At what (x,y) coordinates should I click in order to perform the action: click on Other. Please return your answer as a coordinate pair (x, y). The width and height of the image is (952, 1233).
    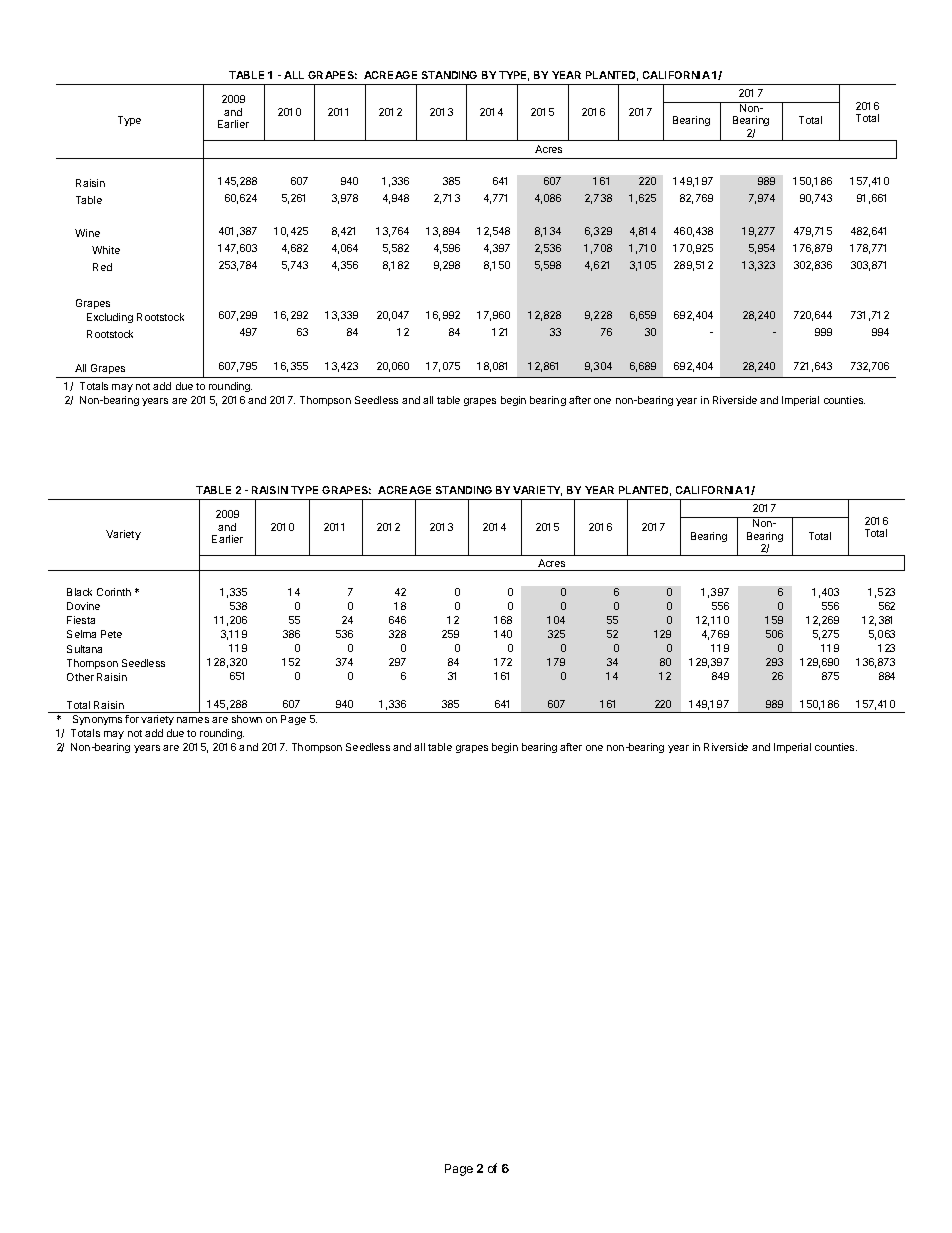
    Looking at the image, I should click on (80, 677).
